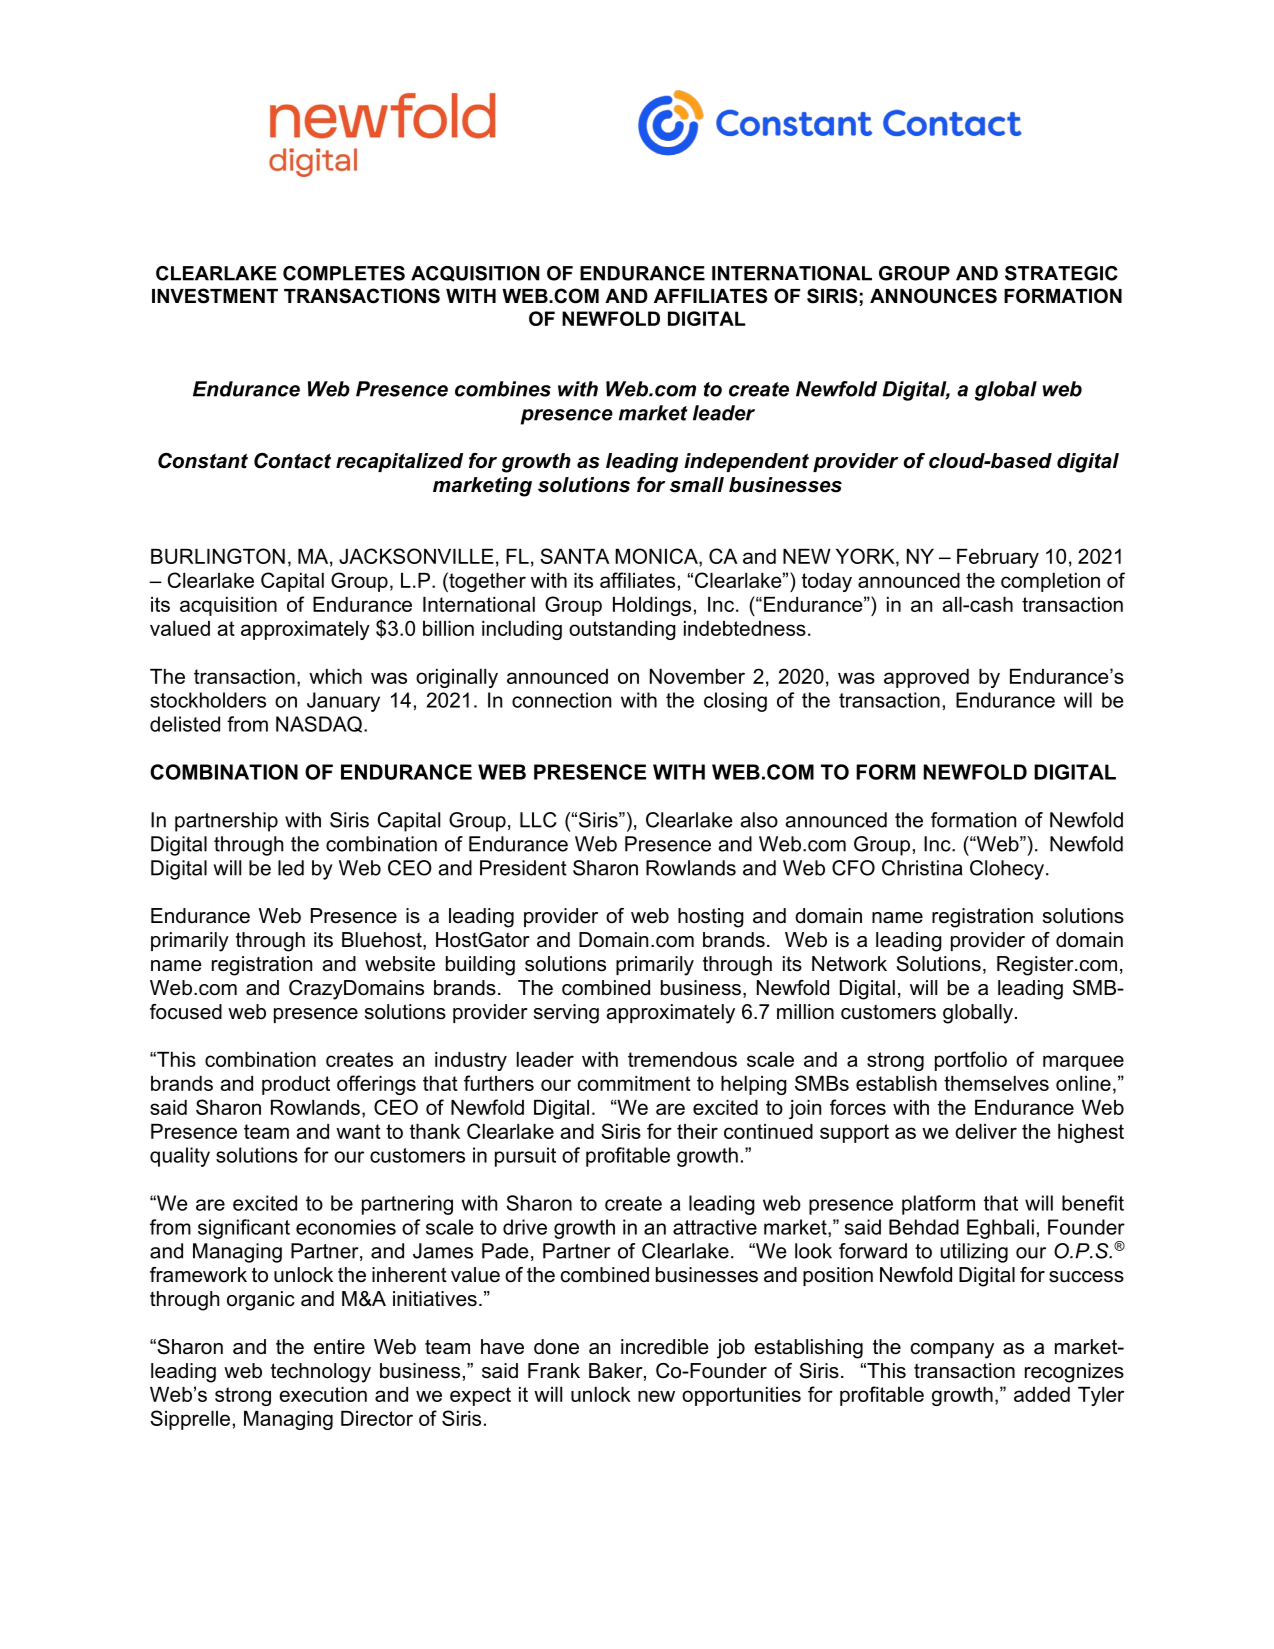  Describe the element at coordinates (711, 918) in the image. I see `hosting` at that location.
